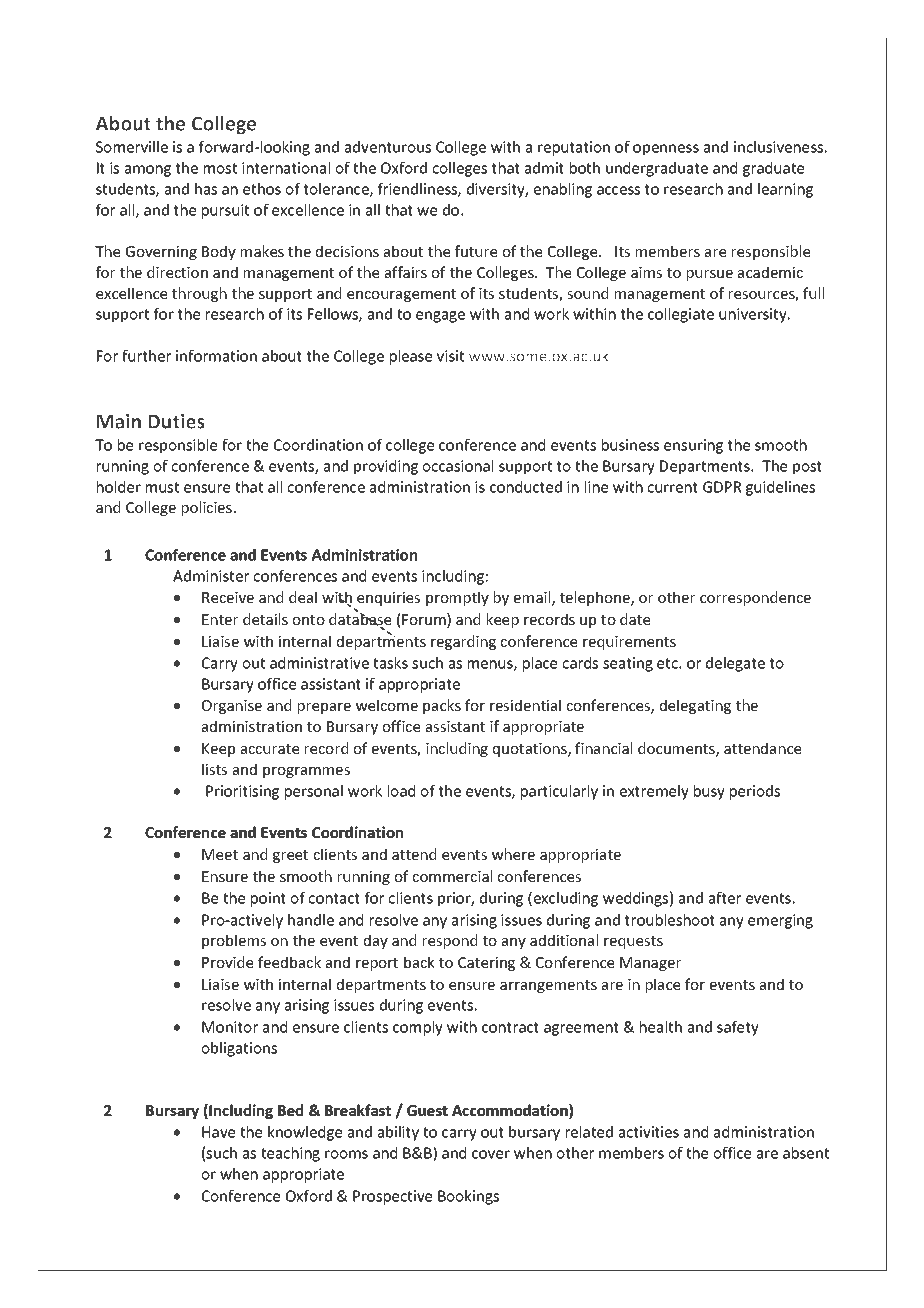  What do you see at coordinates (450, 356) in the screenshot?
I see `visit` at bounding box center [450, 356].
